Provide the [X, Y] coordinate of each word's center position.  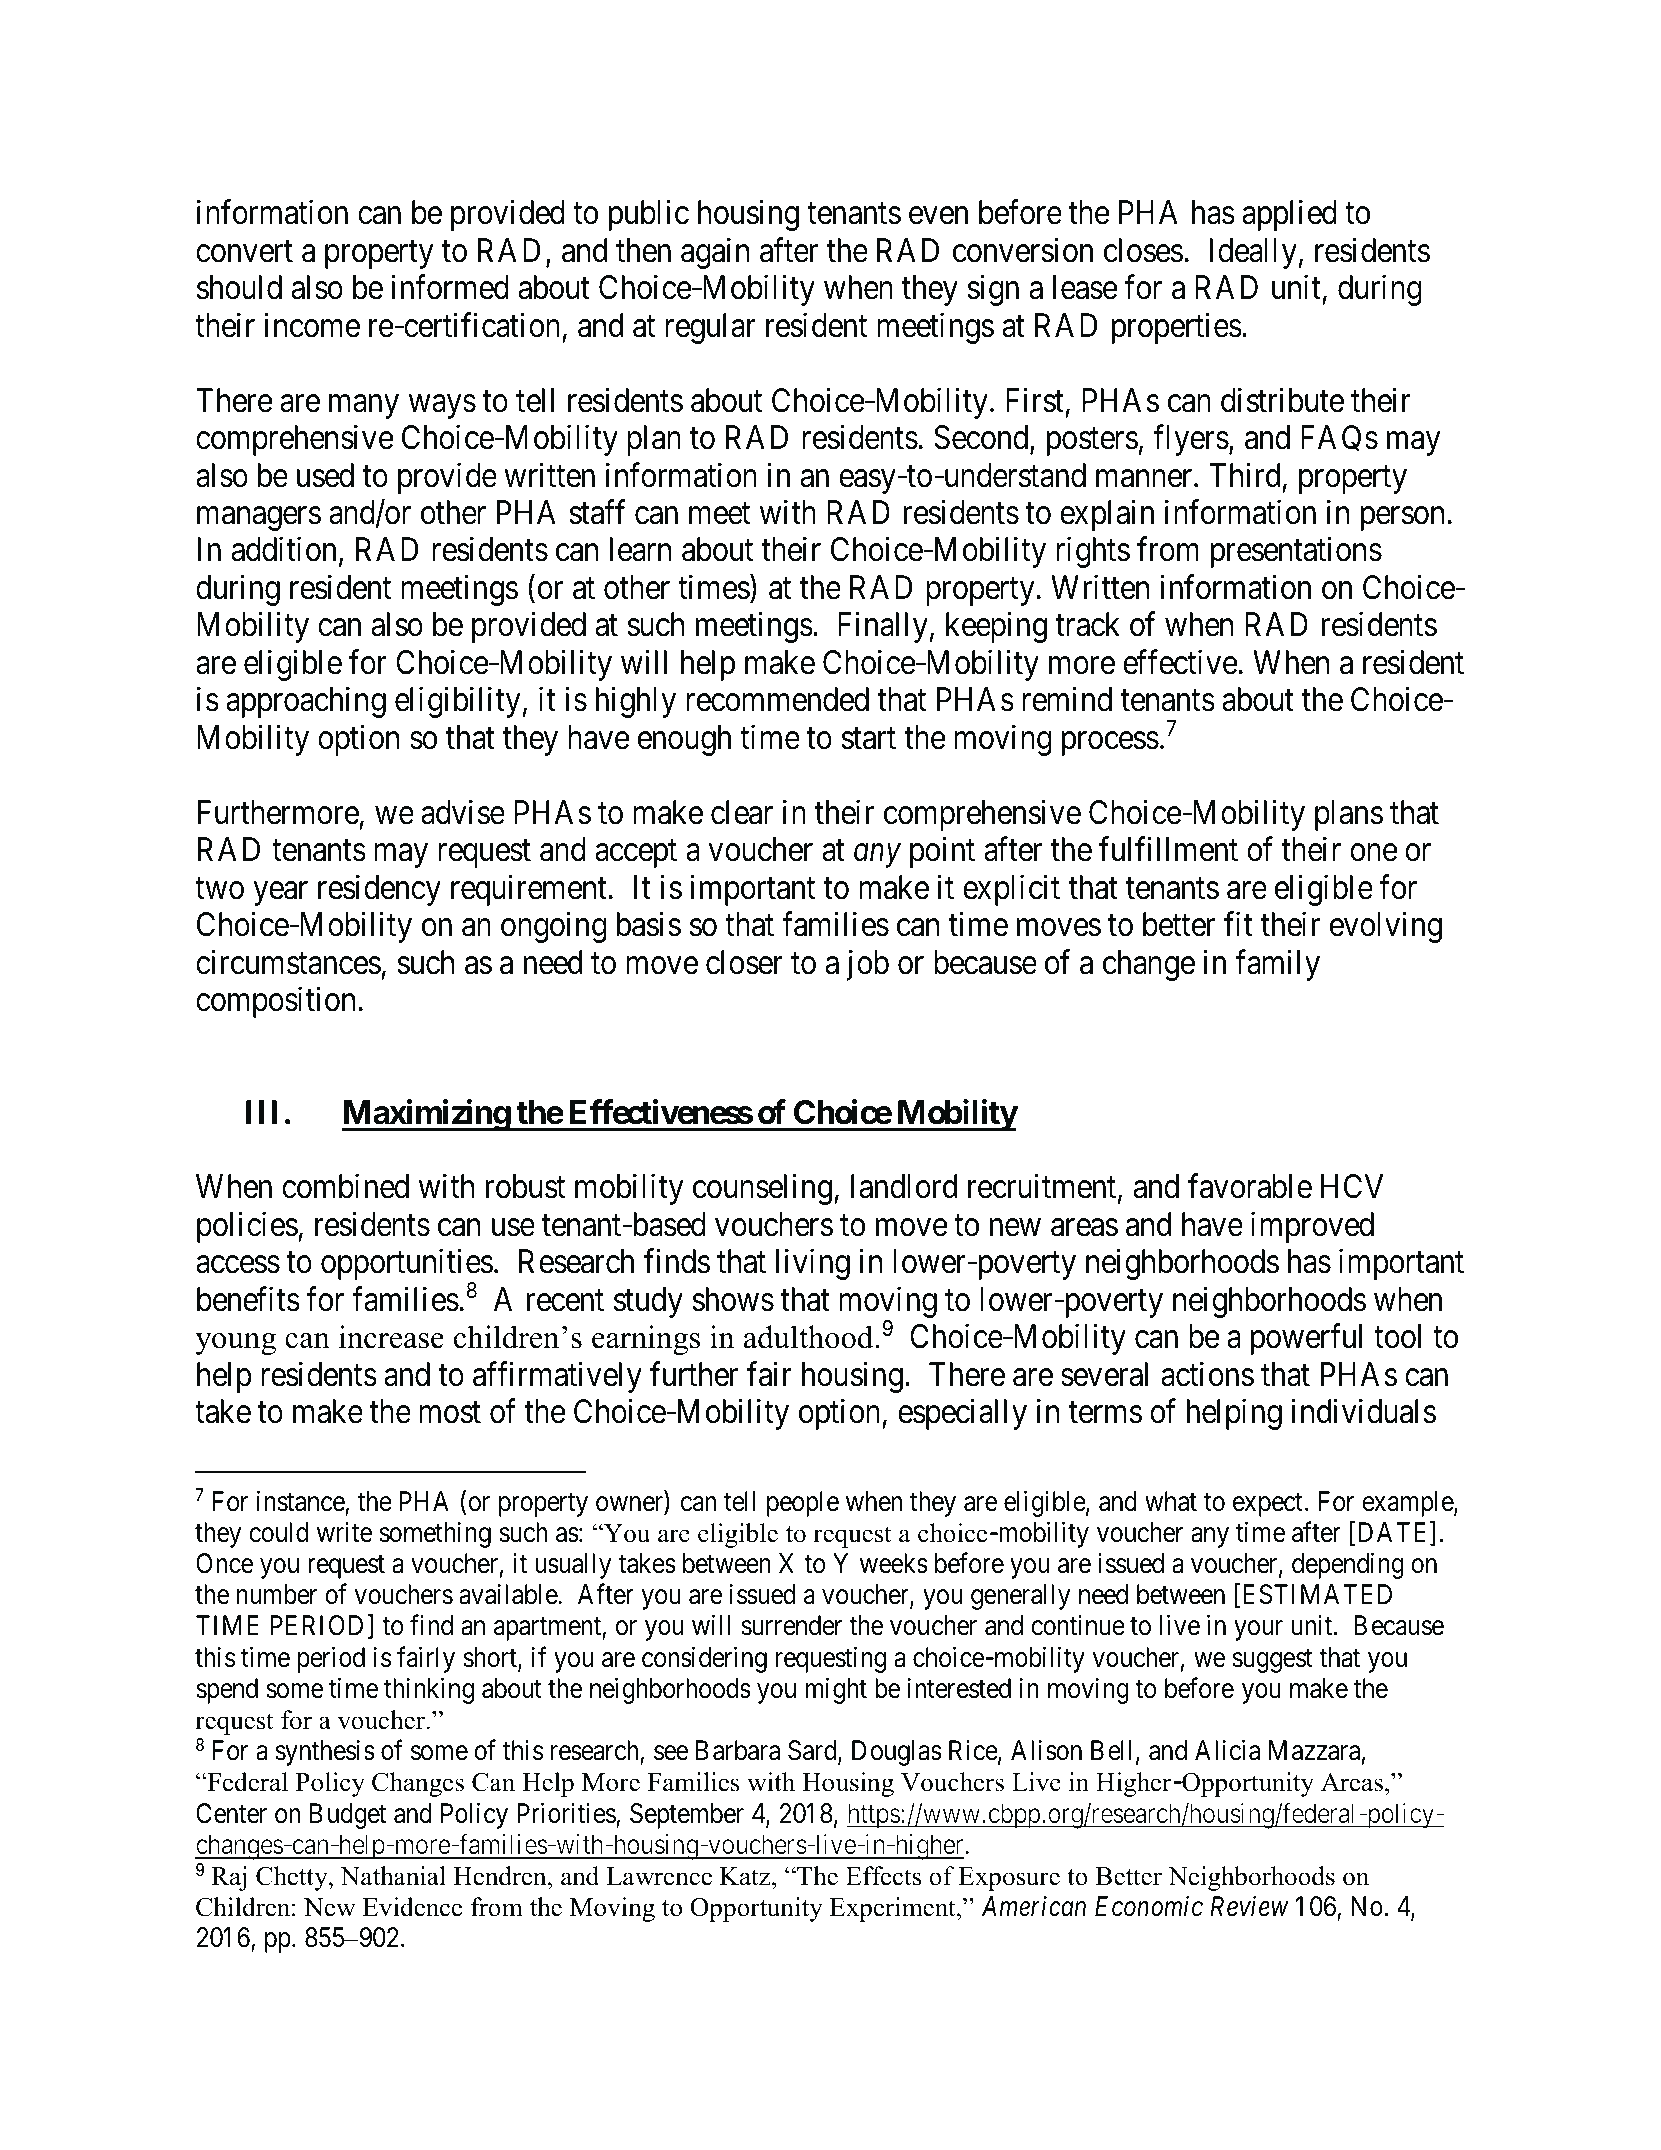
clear [742, 812]
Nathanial [393, 1876]
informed [450, 287]
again [715, 253]
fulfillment [1168, 849]
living [813, 1264]
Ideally [1253, 253]
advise [463, 812]
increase [391, 1337]
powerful [1306, 1339]
